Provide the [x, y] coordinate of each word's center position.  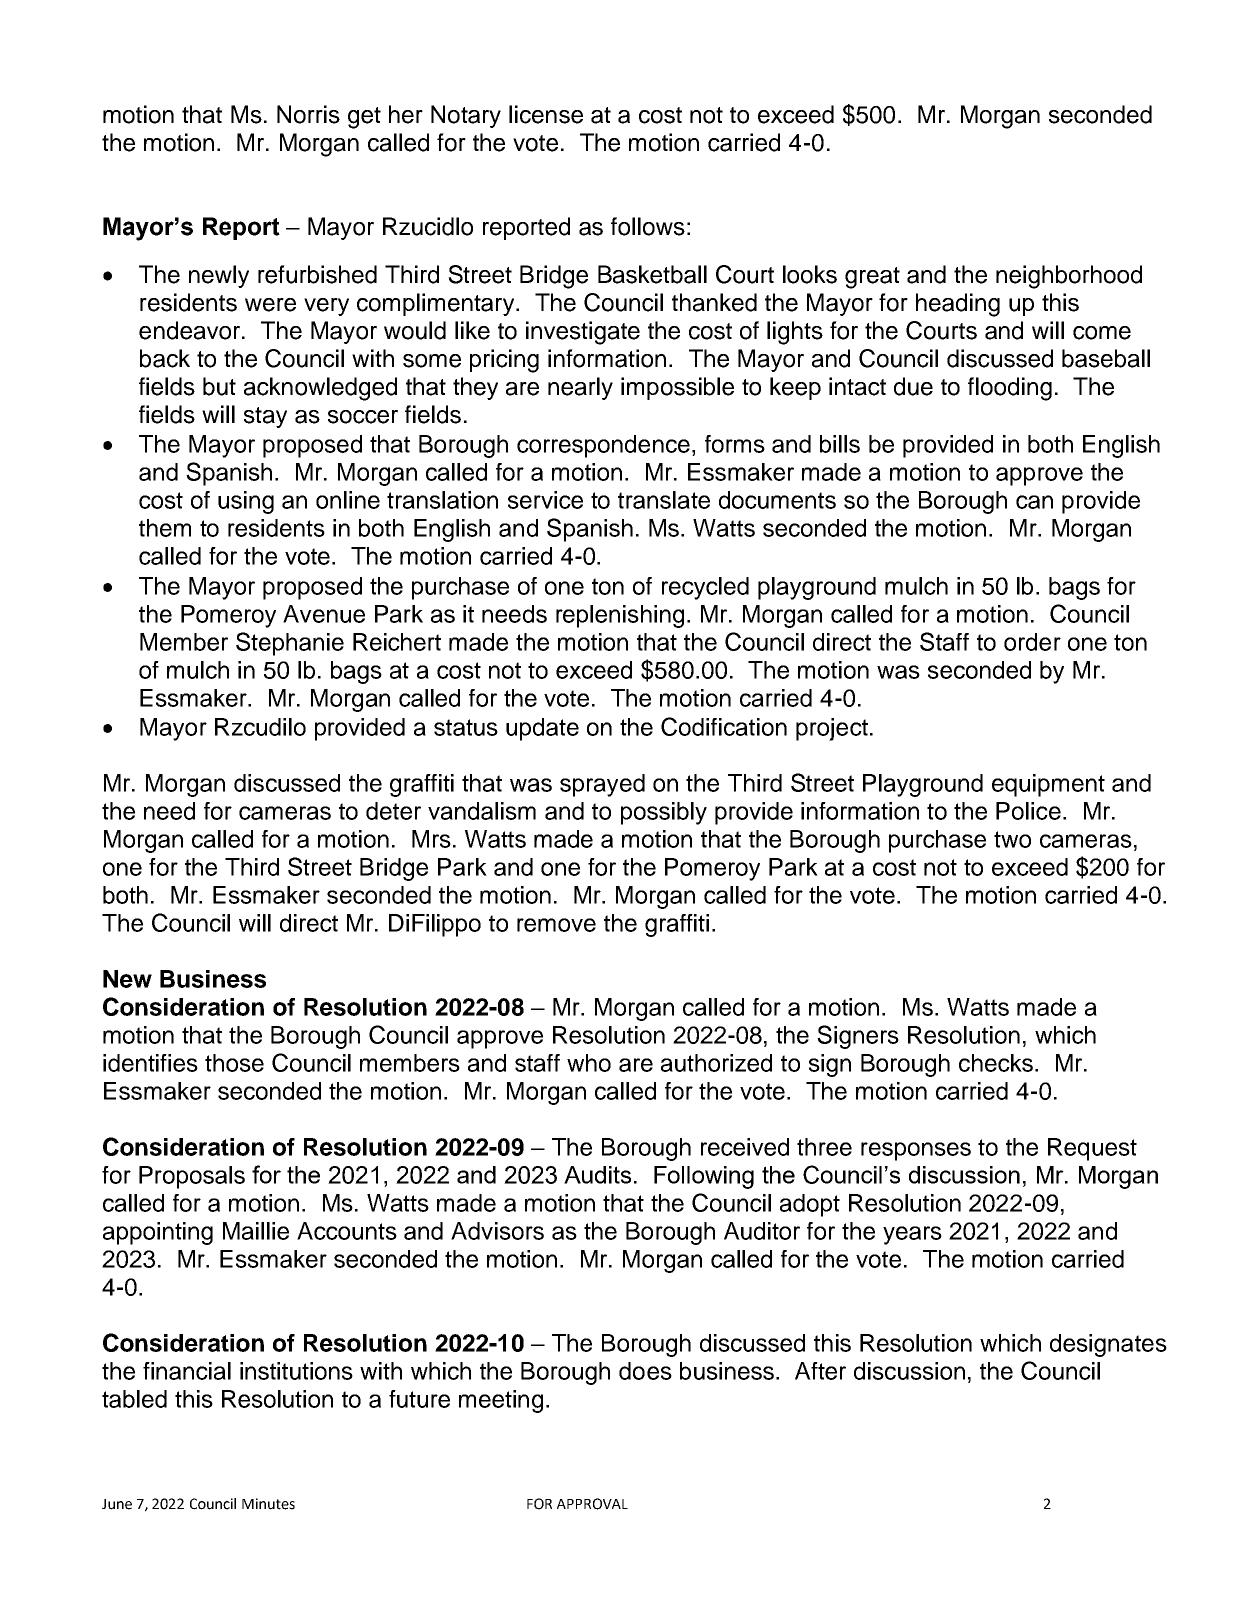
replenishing [620, 616]
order [1032, 642]
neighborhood [1069, 277]
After [820, 1371]
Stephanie [290, 644]
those [234, 1063]
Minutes [268, 1504]
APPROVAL [592, 1504]
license [546, 114]
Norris [308, 114]
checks [996, 1063]
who [589, 1063]
